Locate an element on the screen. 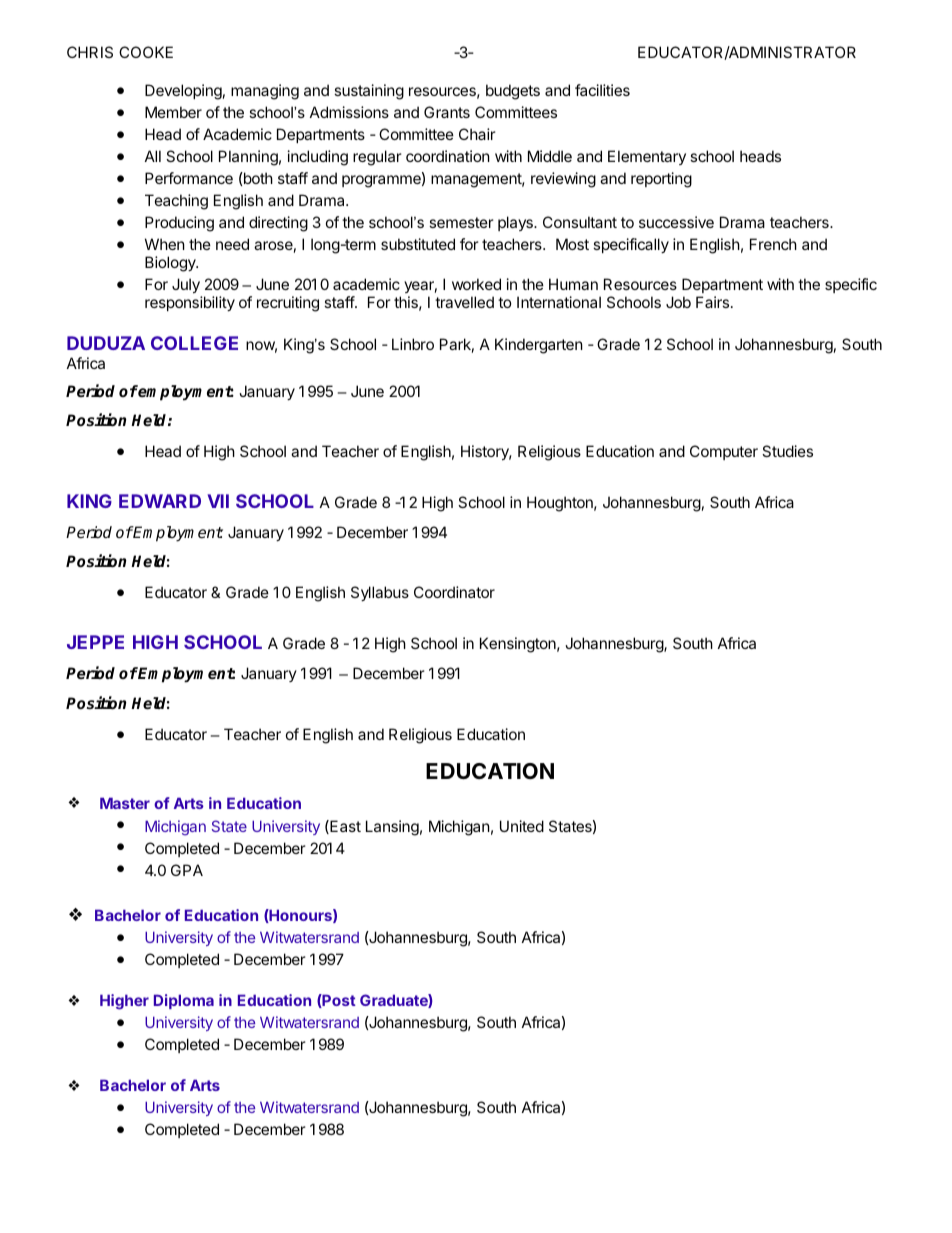  responsibility is located at coordinates (190, 303).
